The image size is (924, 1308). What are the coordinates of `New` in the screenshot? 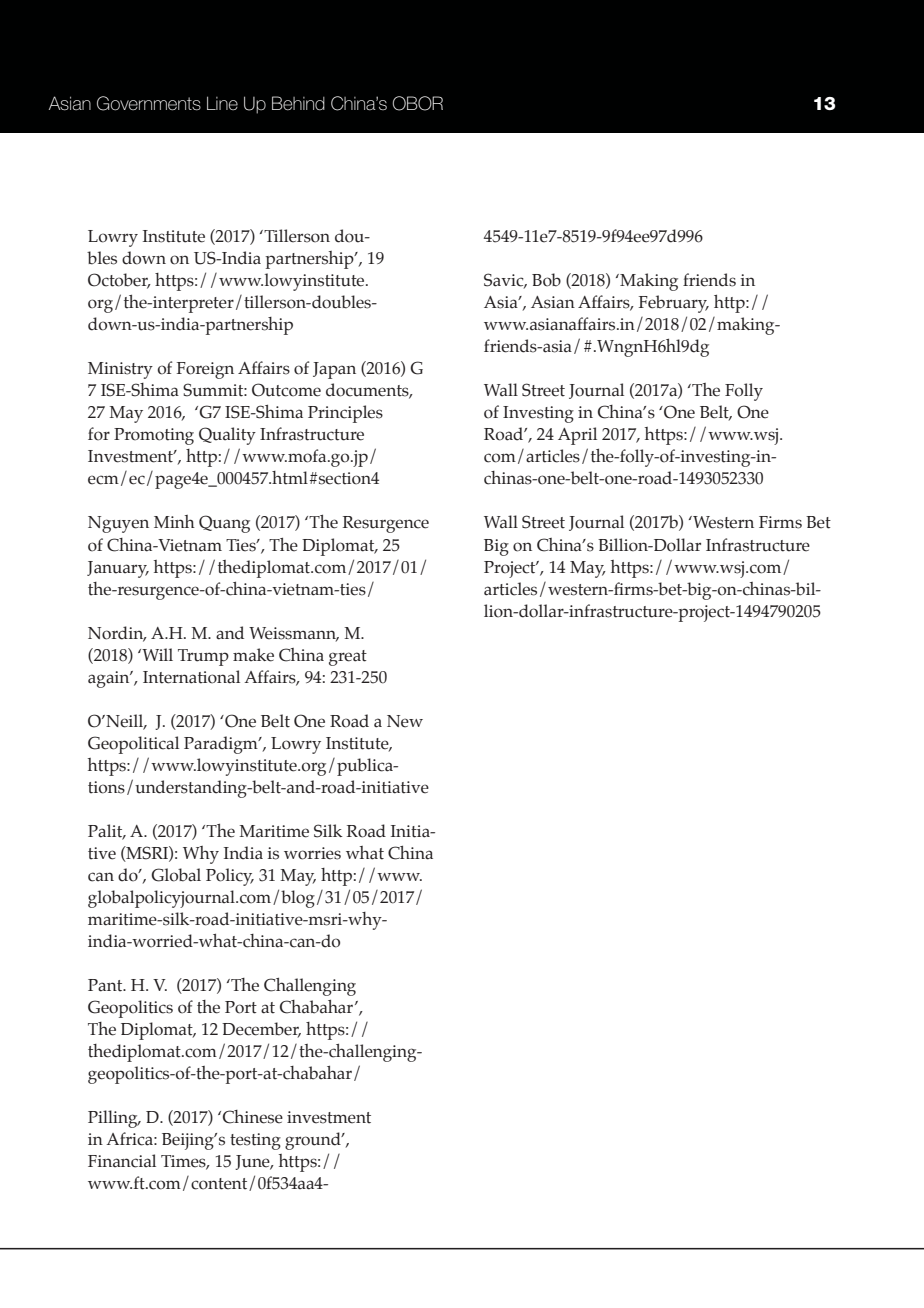 It's located at (405, 721).
